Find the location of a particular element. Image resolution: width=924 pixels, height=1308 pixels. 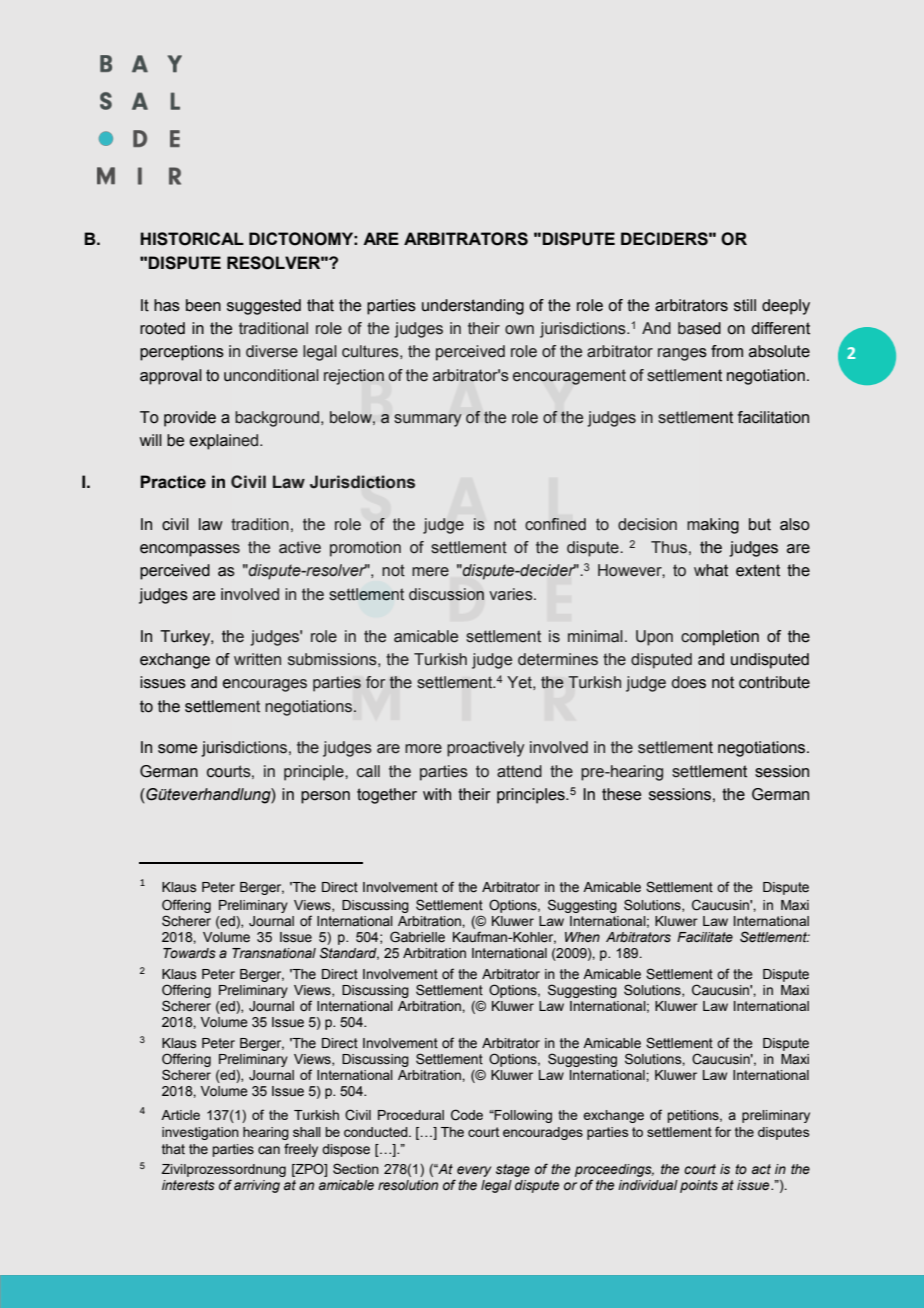

encourages is located at coordinates (265, 685).
